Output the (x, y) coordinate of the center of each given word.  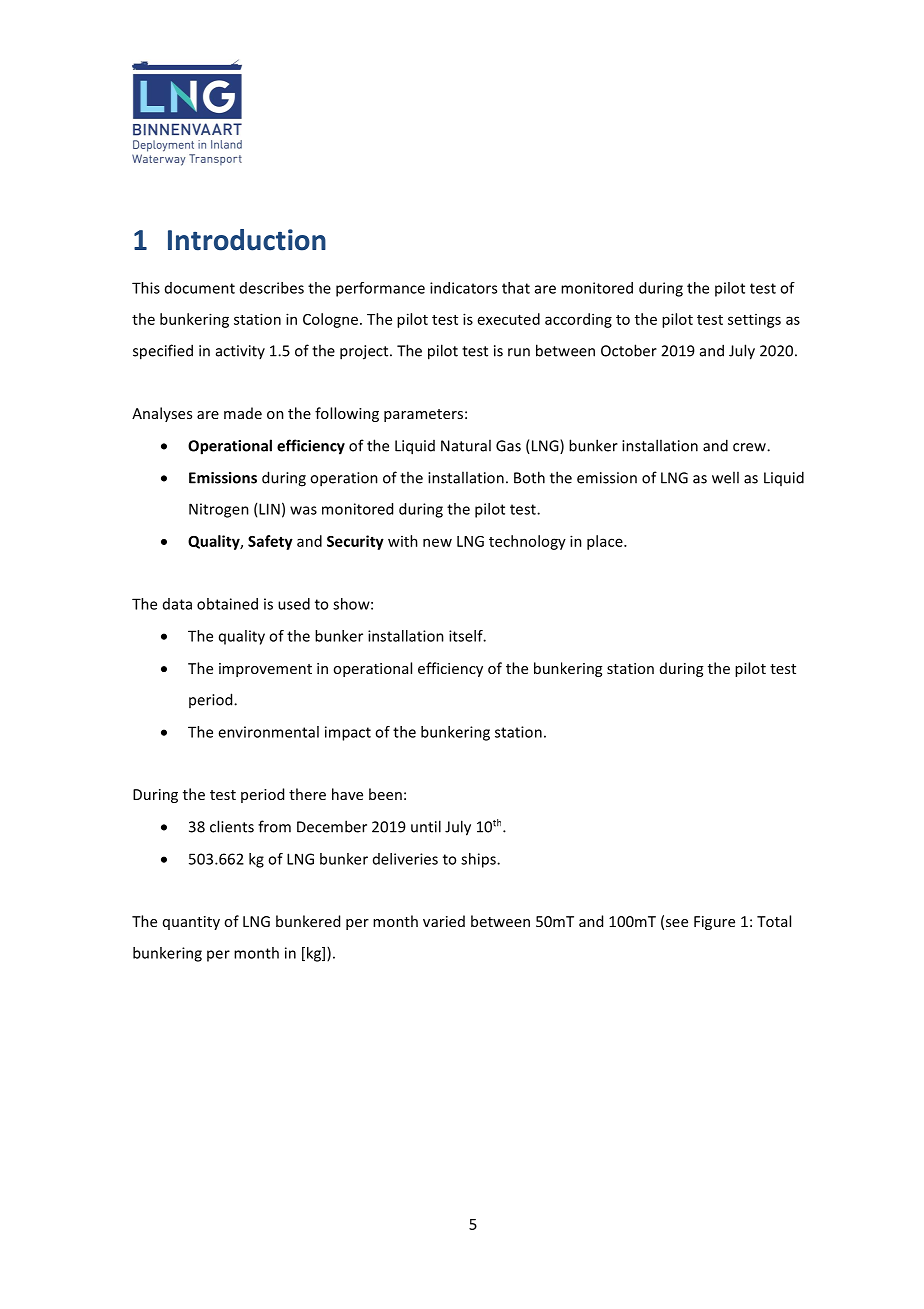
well (725, 477)
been (385, 794)
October (629, 350)
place (606, 542)
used (294, 604)
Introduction (247, 240)
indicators (463, 288)
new (437, 542)
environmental (268, 732)
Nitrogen (219, 510)
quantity (191, 923)
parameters (423, 415)
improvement (265, 670)
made (243, 413)
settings (754, 321)
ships (479, 860)
